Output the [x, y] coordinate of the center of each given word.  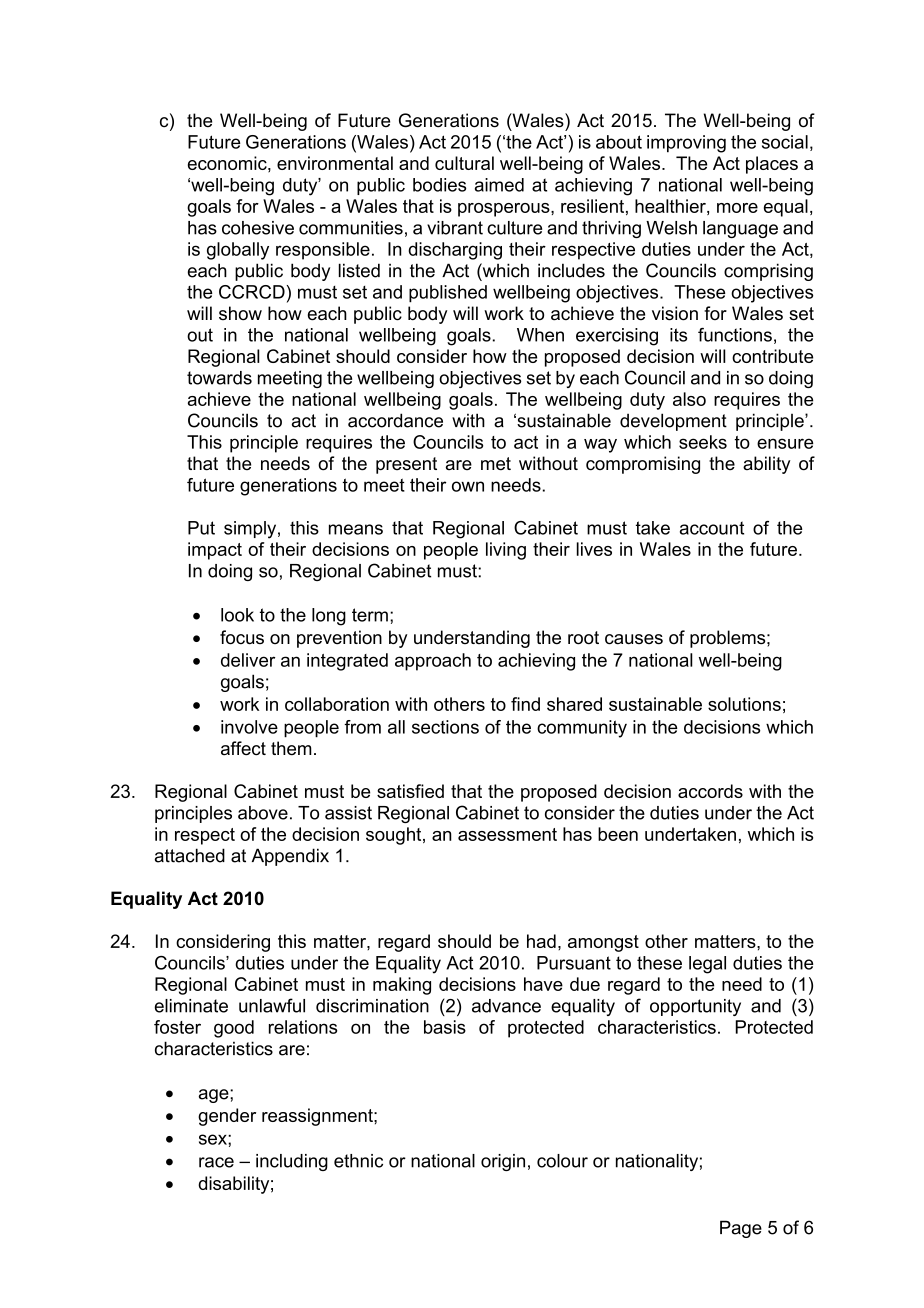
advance [506, 1006]
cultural [464, 163]
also [689, 399]
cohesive [258, 228]
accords [710, 791]
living [506, 551]
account [712, 528]
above [263, 813]
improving [686, 144]
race [216, 1162]
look [237, 615]
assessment [507, 834]
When [540, 335]
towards [219, 378]
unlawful [272, 1005]
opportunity [695, 1007]
